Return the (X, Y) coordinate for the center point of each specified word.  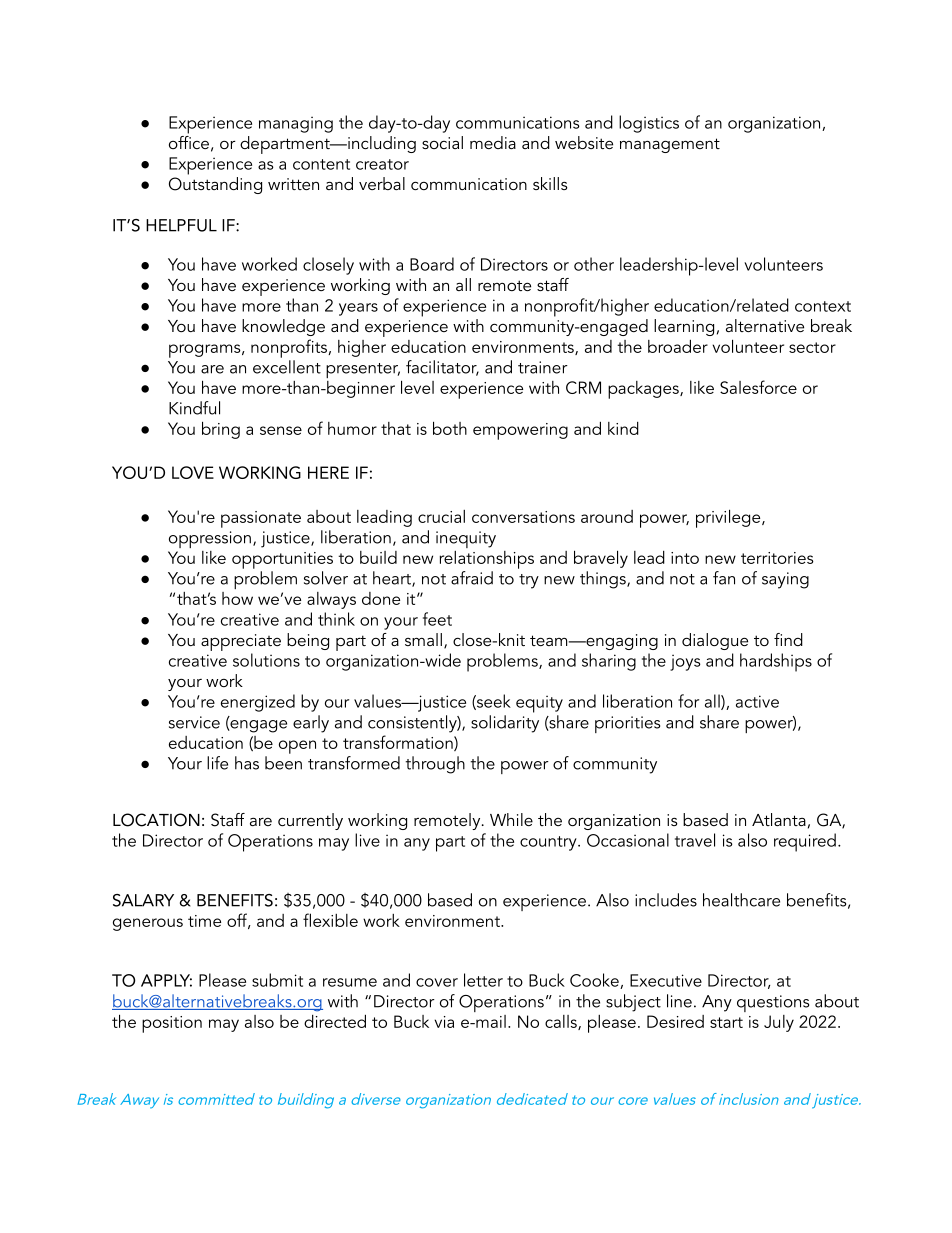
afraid (472, 578)
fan (724, 578)
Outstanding (215, 185)
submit (277, 980)
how (237, 598)
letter (483, 980)
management (670, 145)
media (493, 142)
